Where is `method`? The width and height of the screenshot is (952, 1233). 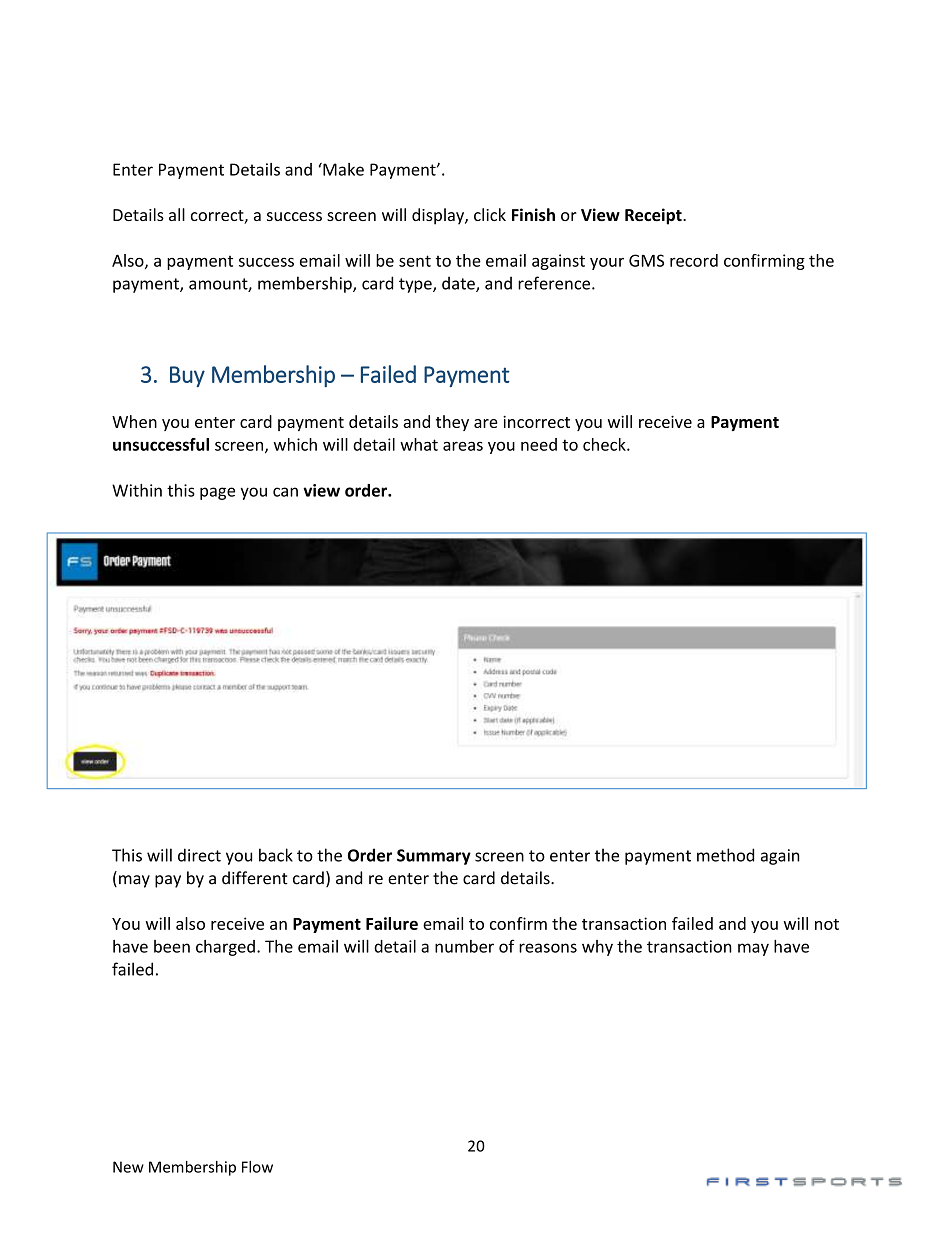
method is located at coordinates (725, 855).
